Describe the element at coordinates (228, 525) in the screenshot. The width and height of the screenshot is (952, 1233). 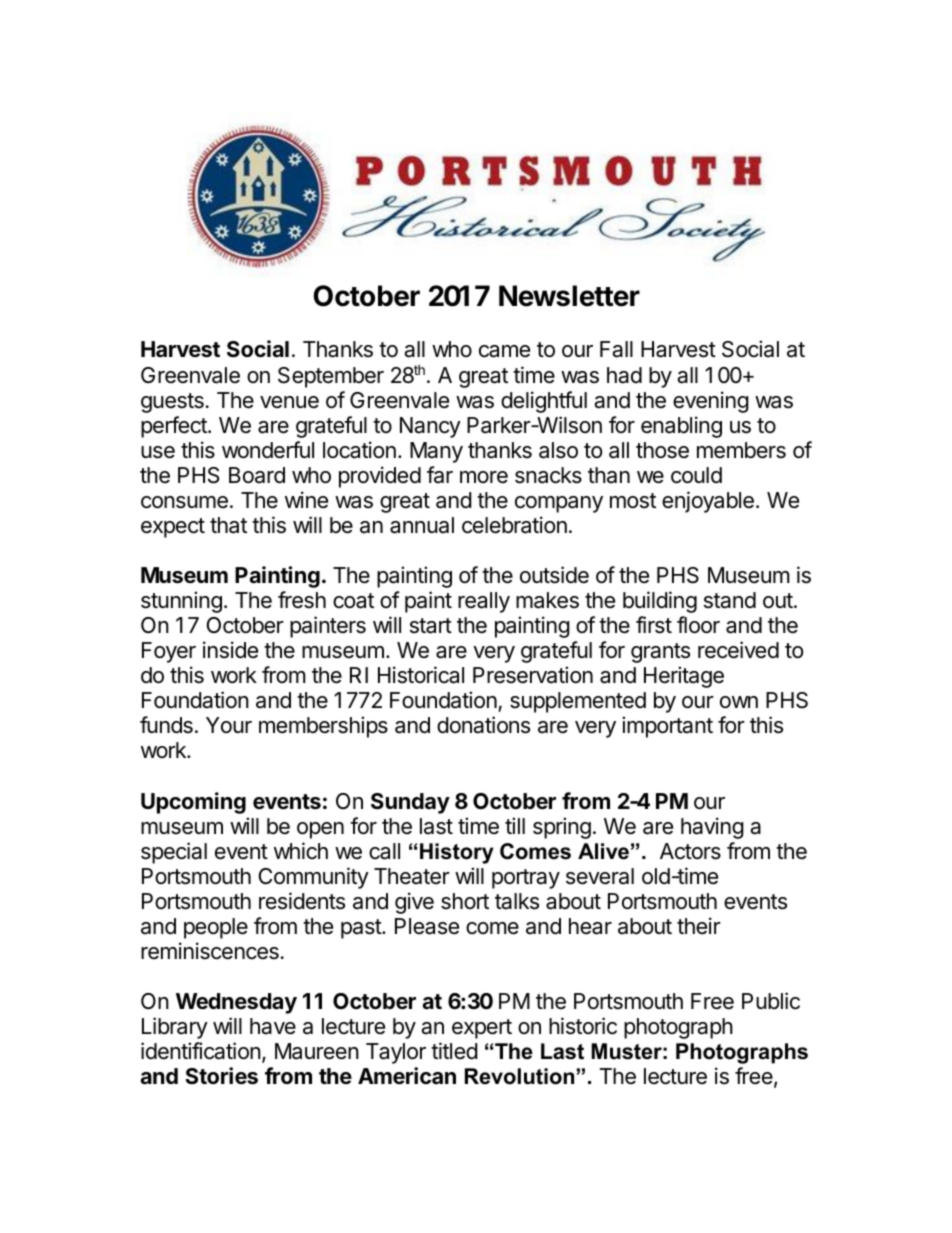
I see `that` at that location.
